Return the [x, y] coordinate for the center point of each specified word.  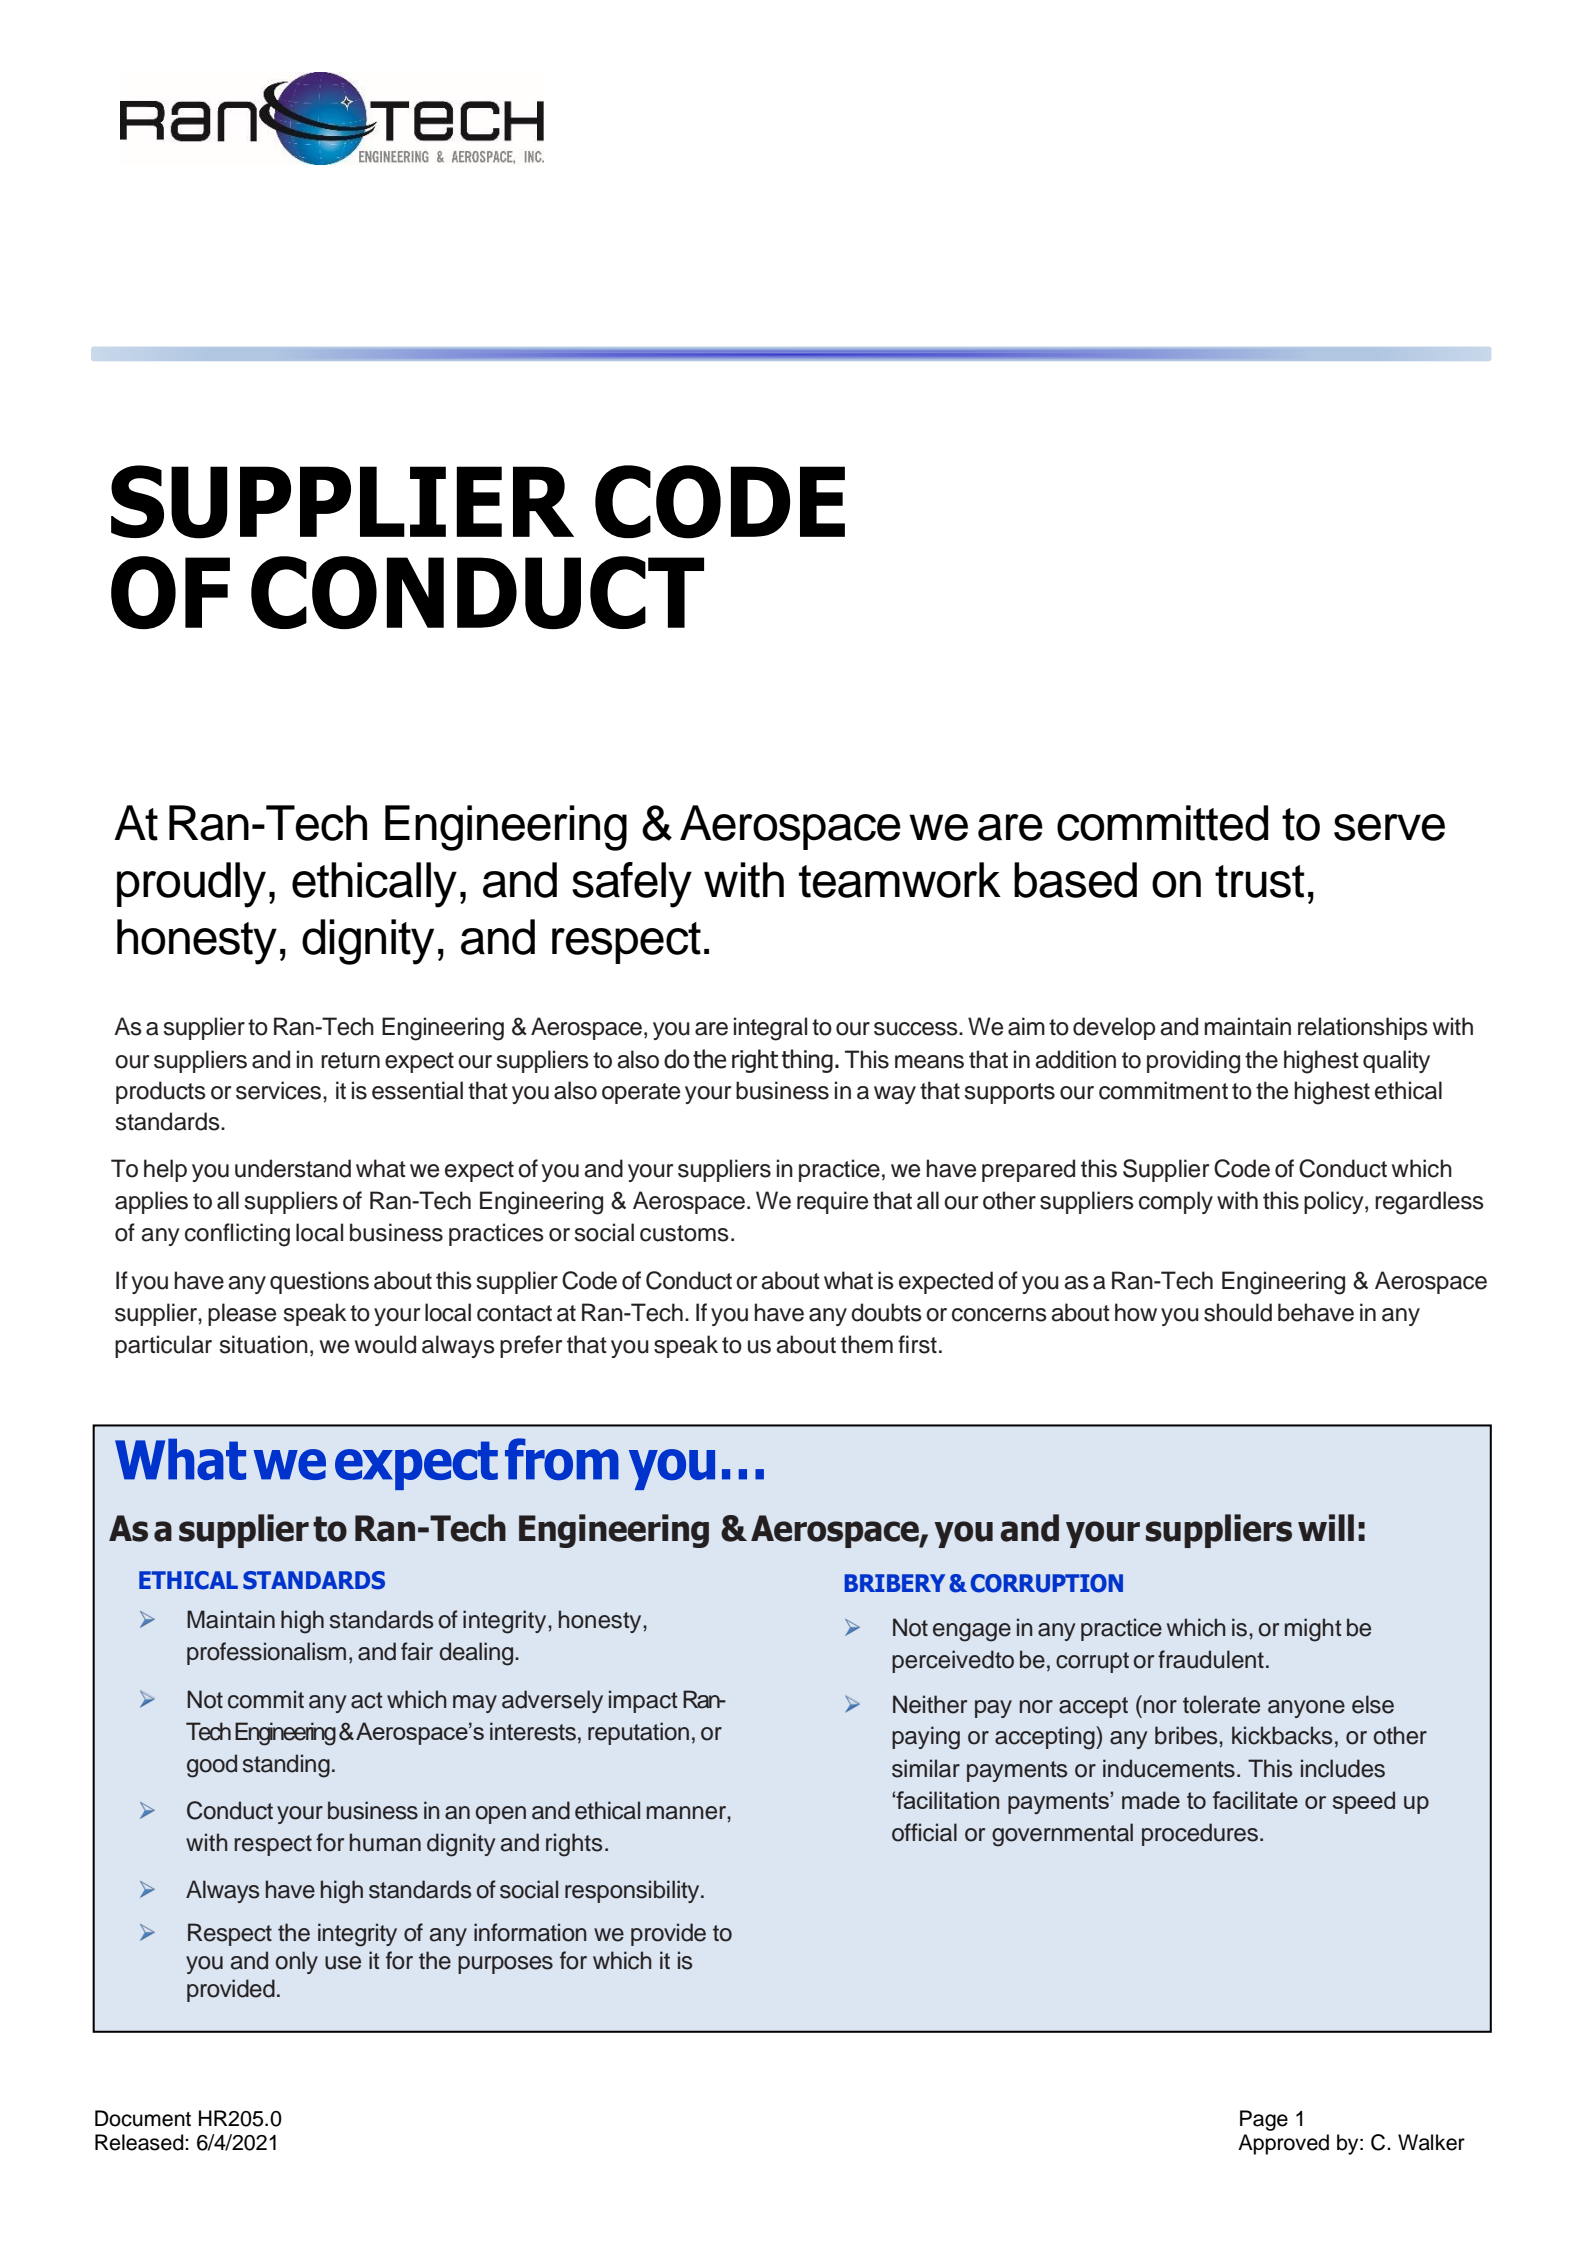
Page [1264, 2120]
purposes [505, 1965]
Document [143, 2118]
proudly [191, 885]
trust [1259, 881]
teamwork [900, 880]
